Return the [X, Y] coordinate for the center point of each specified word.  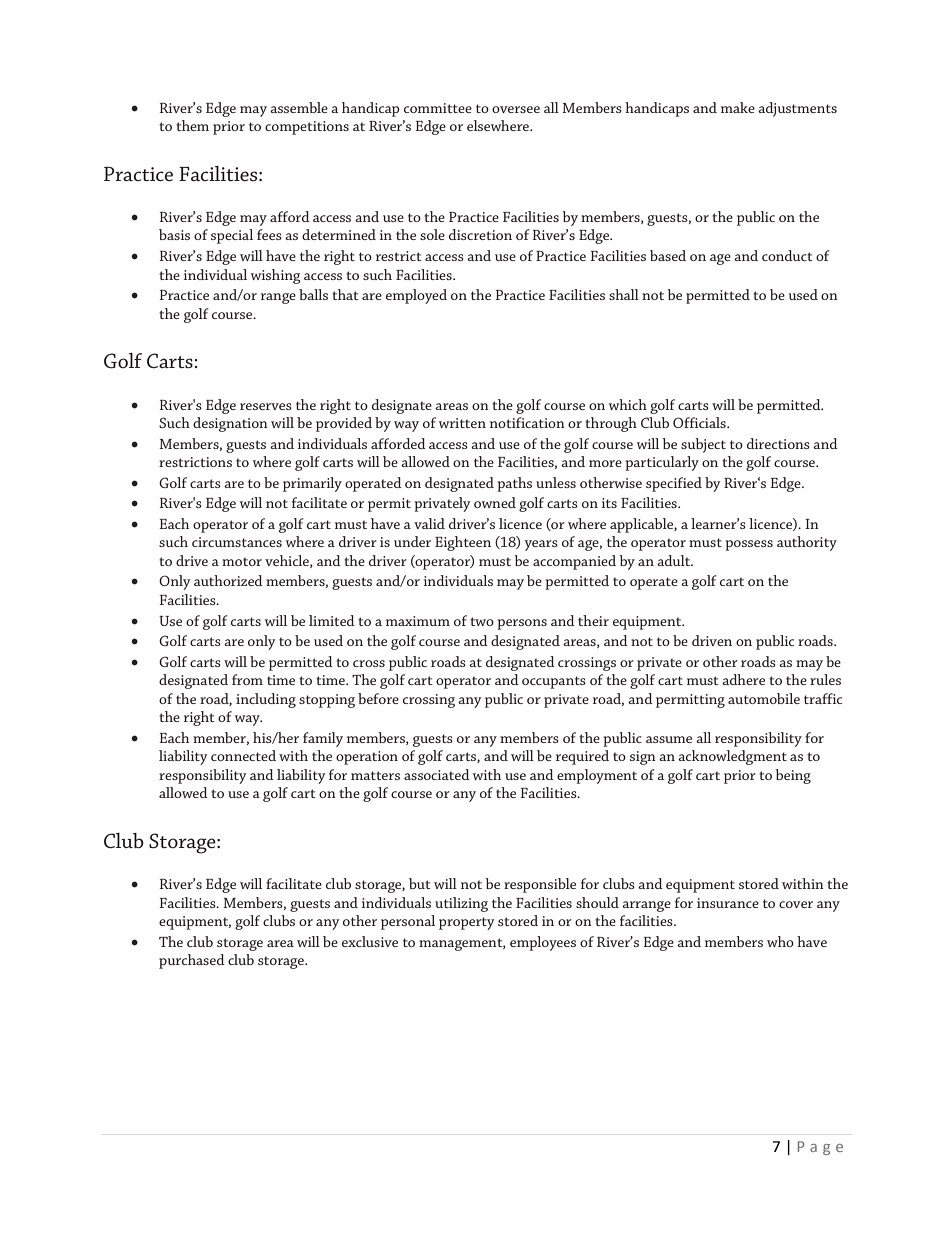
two [482, 621]
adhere [743, 679]
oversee [516, 109]
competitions [307, 128]
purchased [192, 961]
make [738, 107]
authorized [228, 580]
